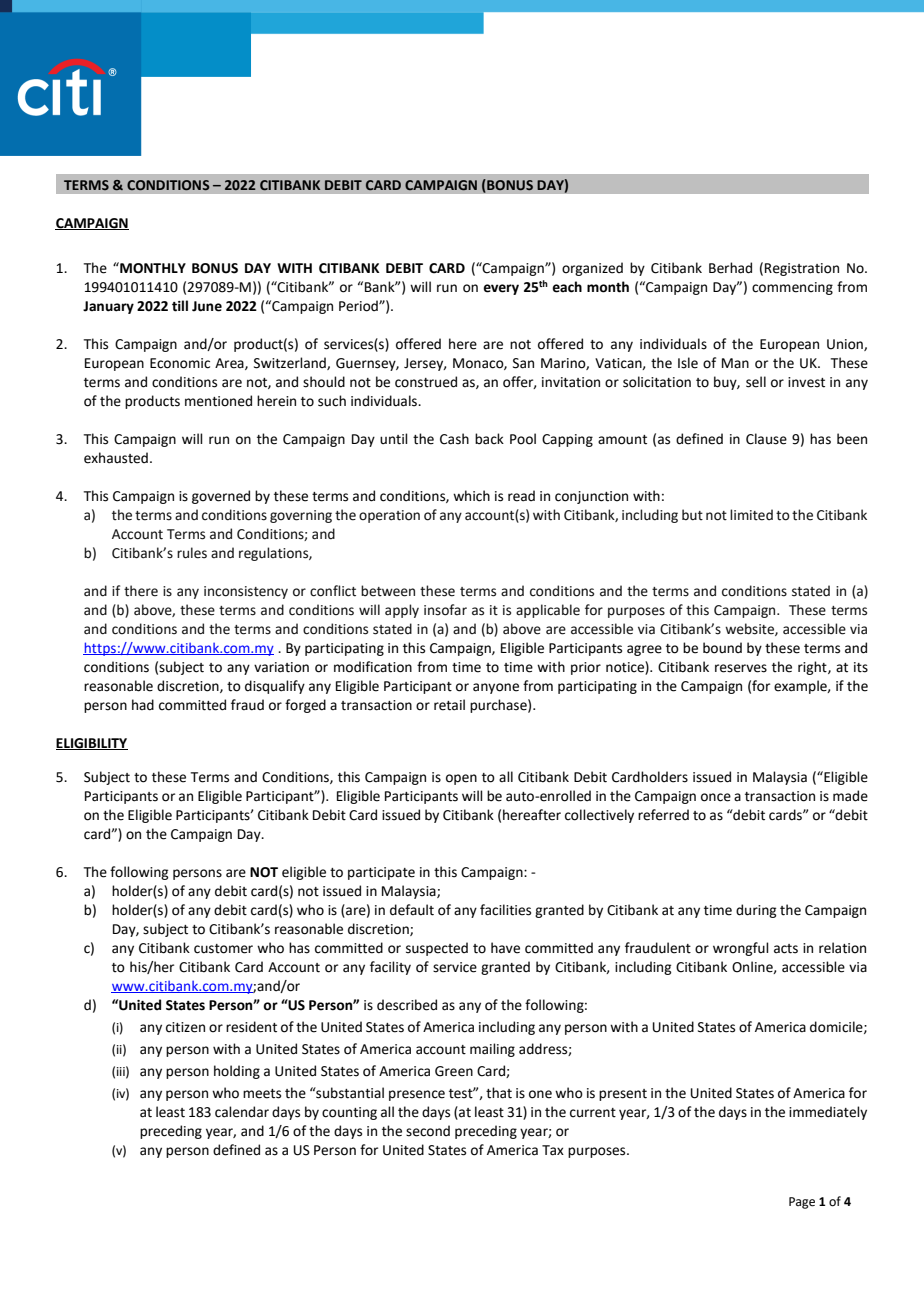 Image resolution: width=924 pixels, height=1308 pixels. What do you see at coordinates (180, 306) in the image?
I see `till` at bounding box center [180, 306].
